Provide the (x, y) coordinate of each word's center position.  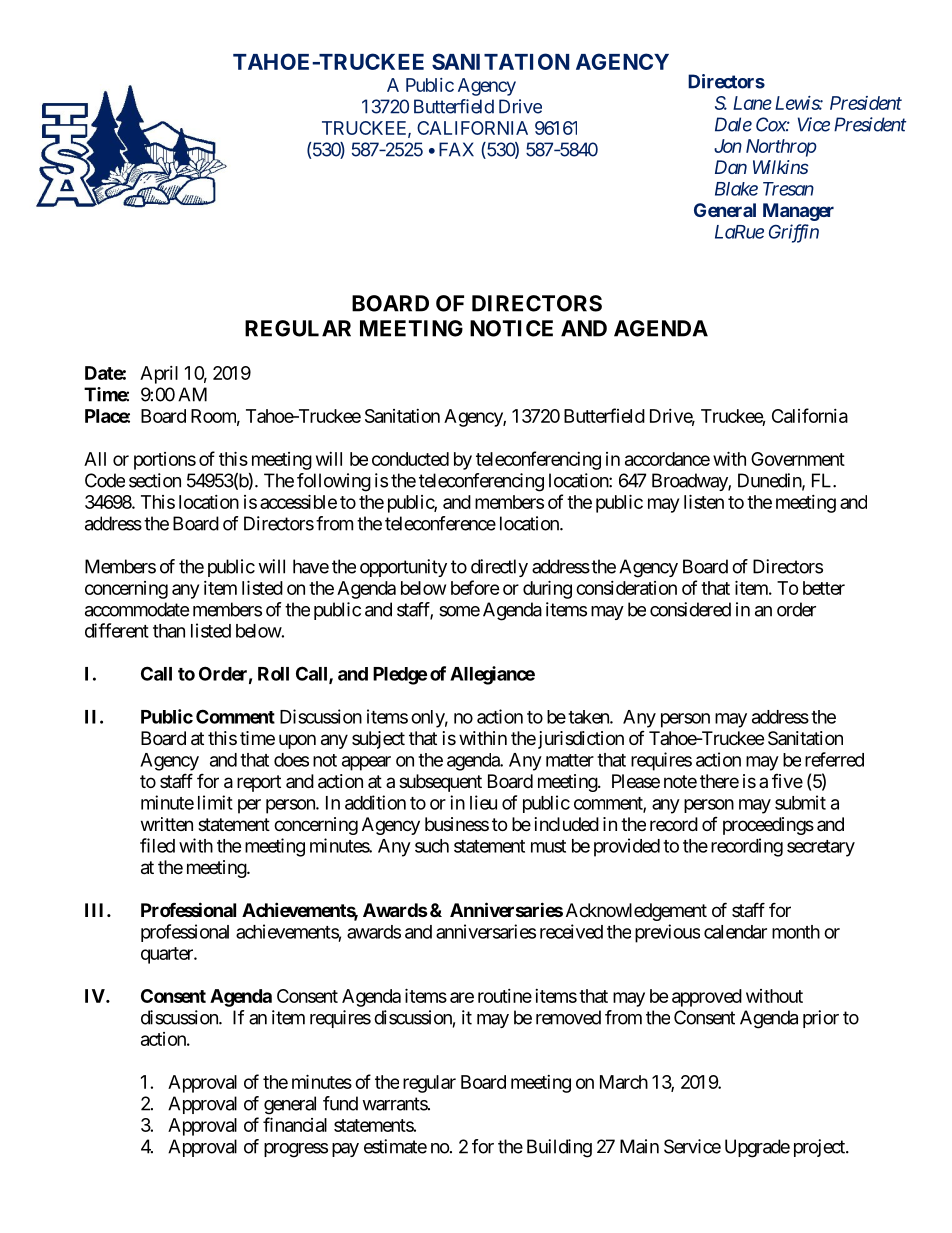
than (169, 631)
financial (295, 1124)
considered (690, 609)
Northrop (781, 148)
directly (499, 568)
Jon (728, 146)
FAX (456, 149)
